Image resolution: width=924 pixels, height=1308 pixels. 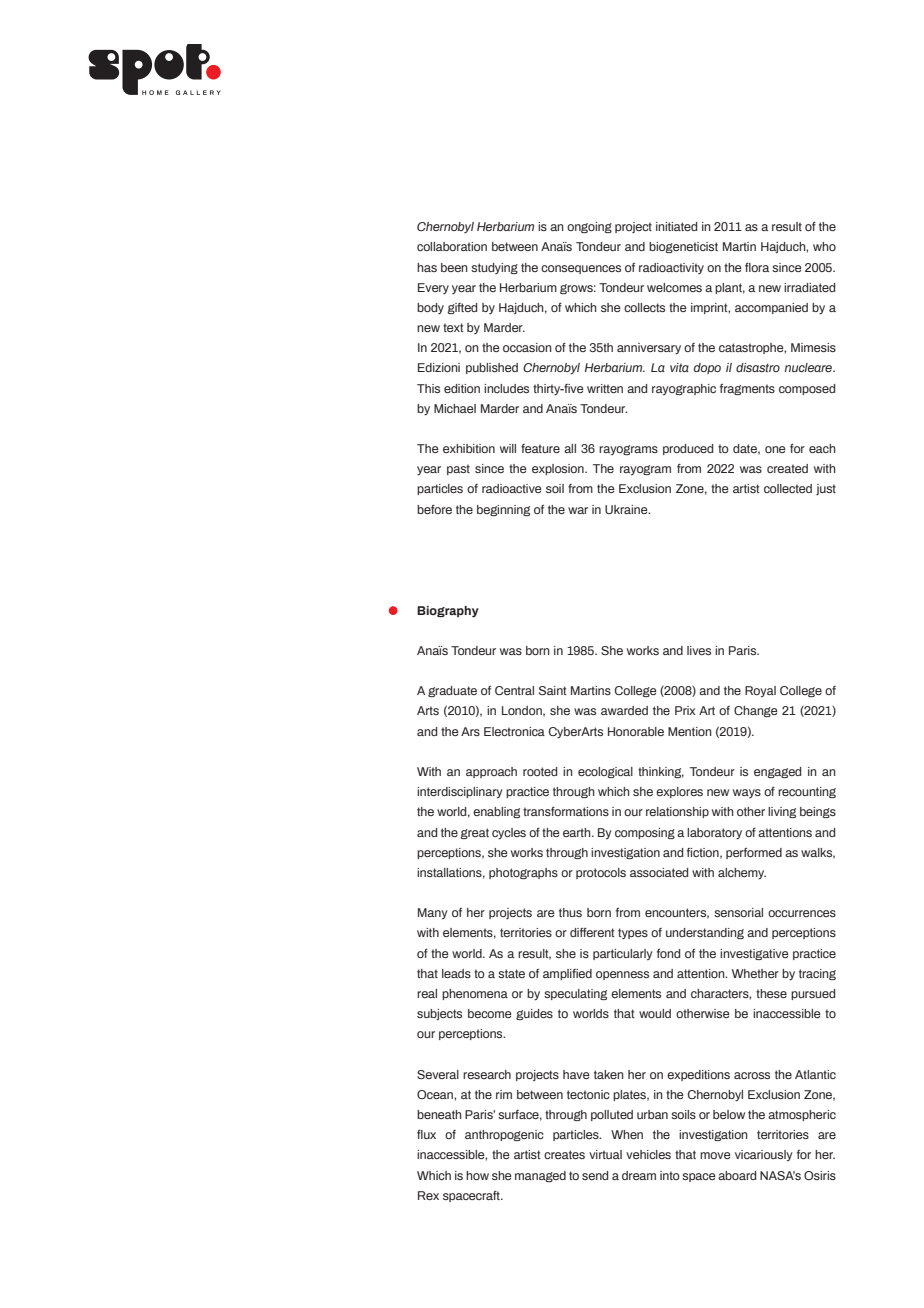 What do you see at coordinates (454, 267) in the screenshot?
I see `been` at bounding box center [454, 267].
